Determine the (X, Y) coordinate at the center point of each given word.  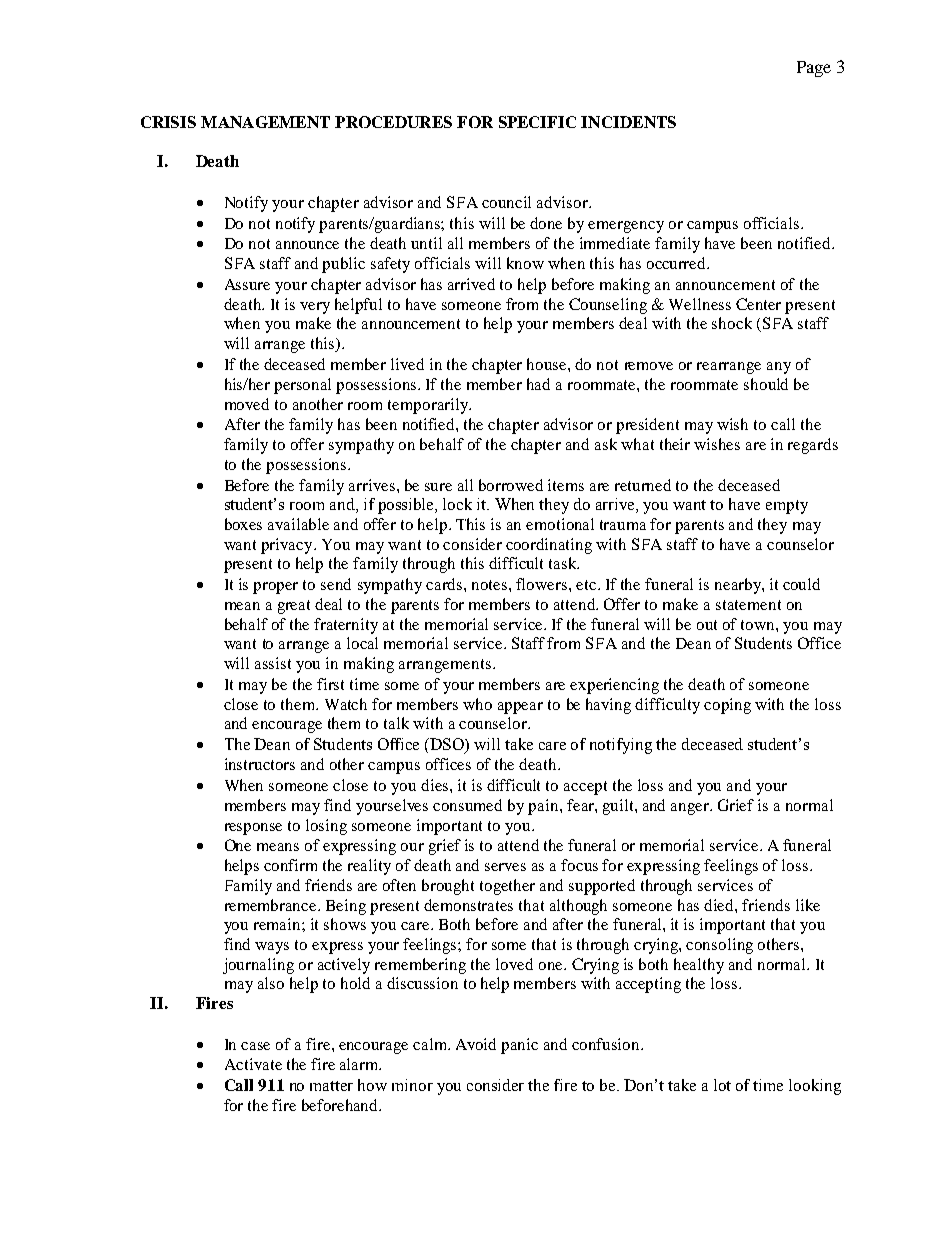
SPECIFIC (537, 122)
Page (814, 69)
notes (491, 585)
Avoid (476, 1044)
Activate (253, 1064)
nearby (739, 586)
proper (275, 588)
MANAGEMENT (265, 122)
